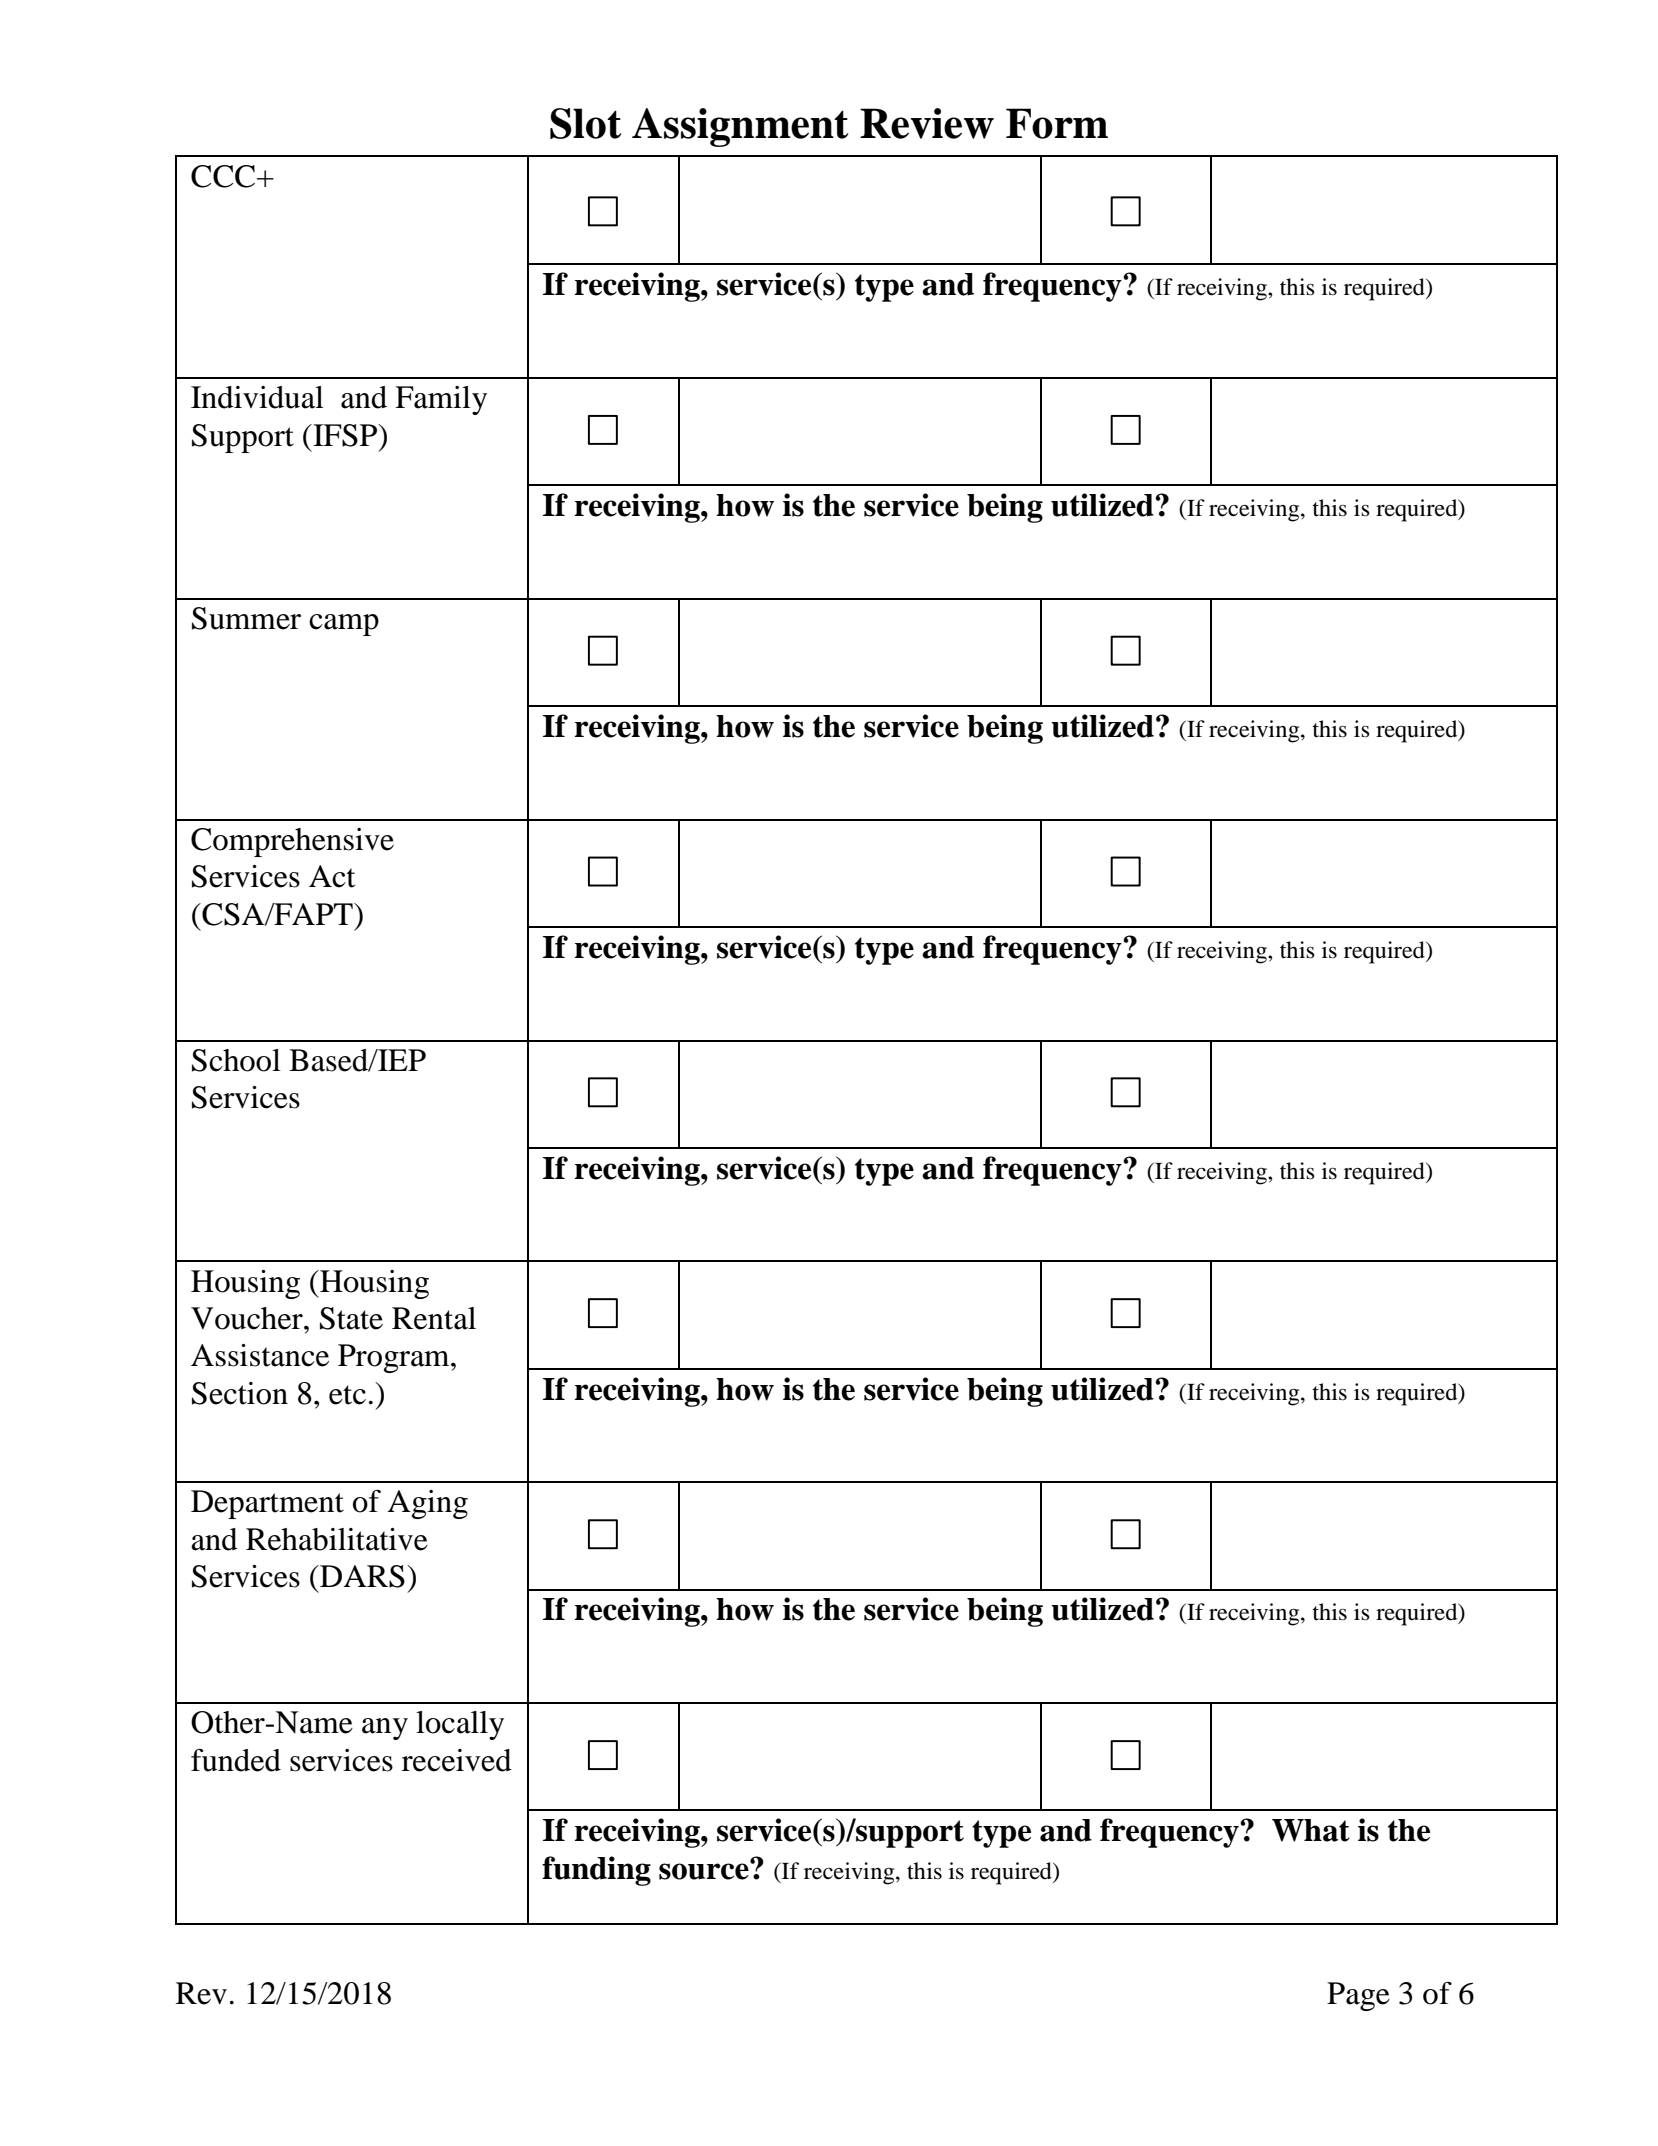  I want to click on received, so click(457, 1760).
